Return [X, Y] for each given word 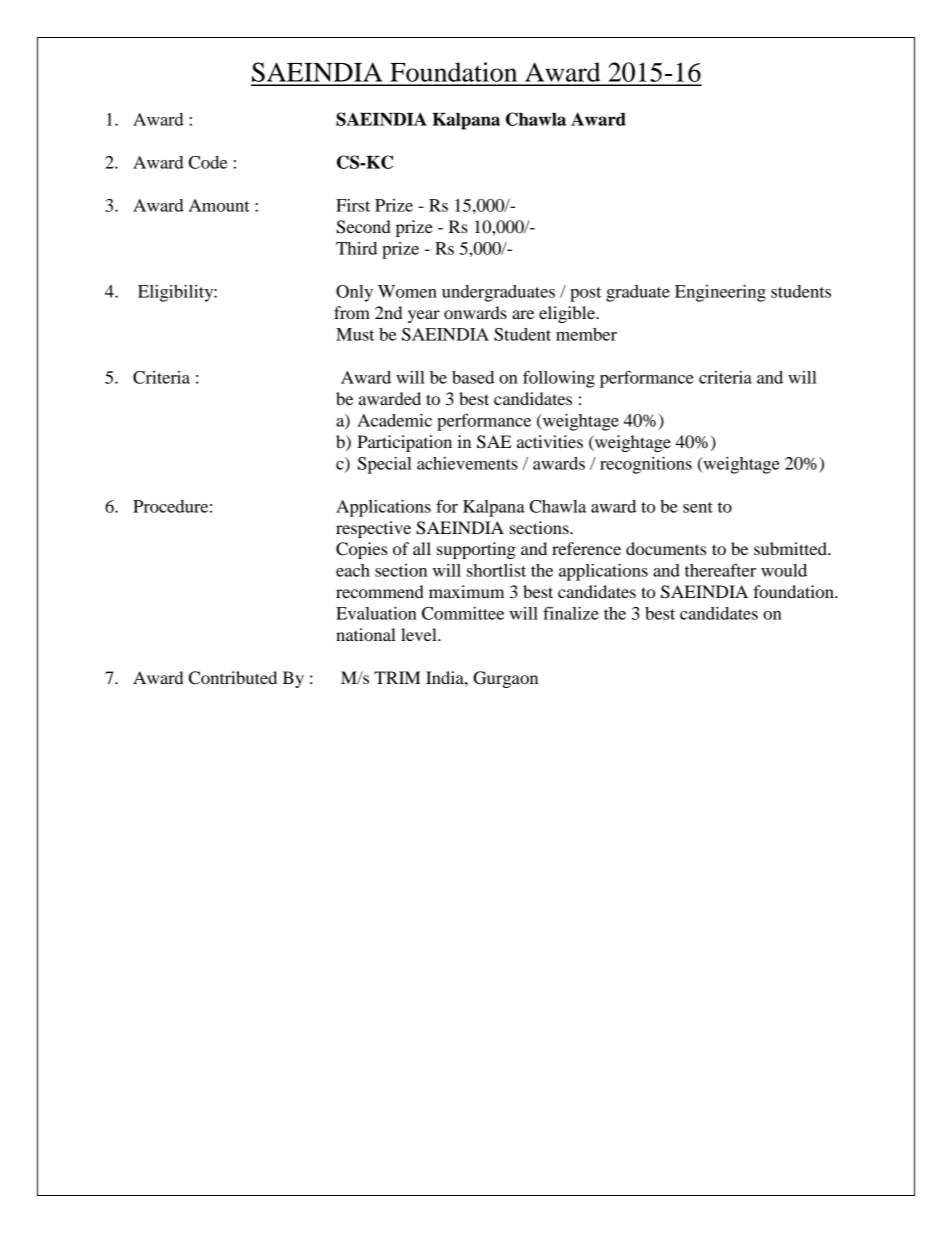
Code [208, 162]
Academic [394, 420]
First [353, 205]
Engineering [720, 293]
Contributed [233, 678]
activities [550, 441]
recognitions [646, 465]
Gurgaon [505, 679]
